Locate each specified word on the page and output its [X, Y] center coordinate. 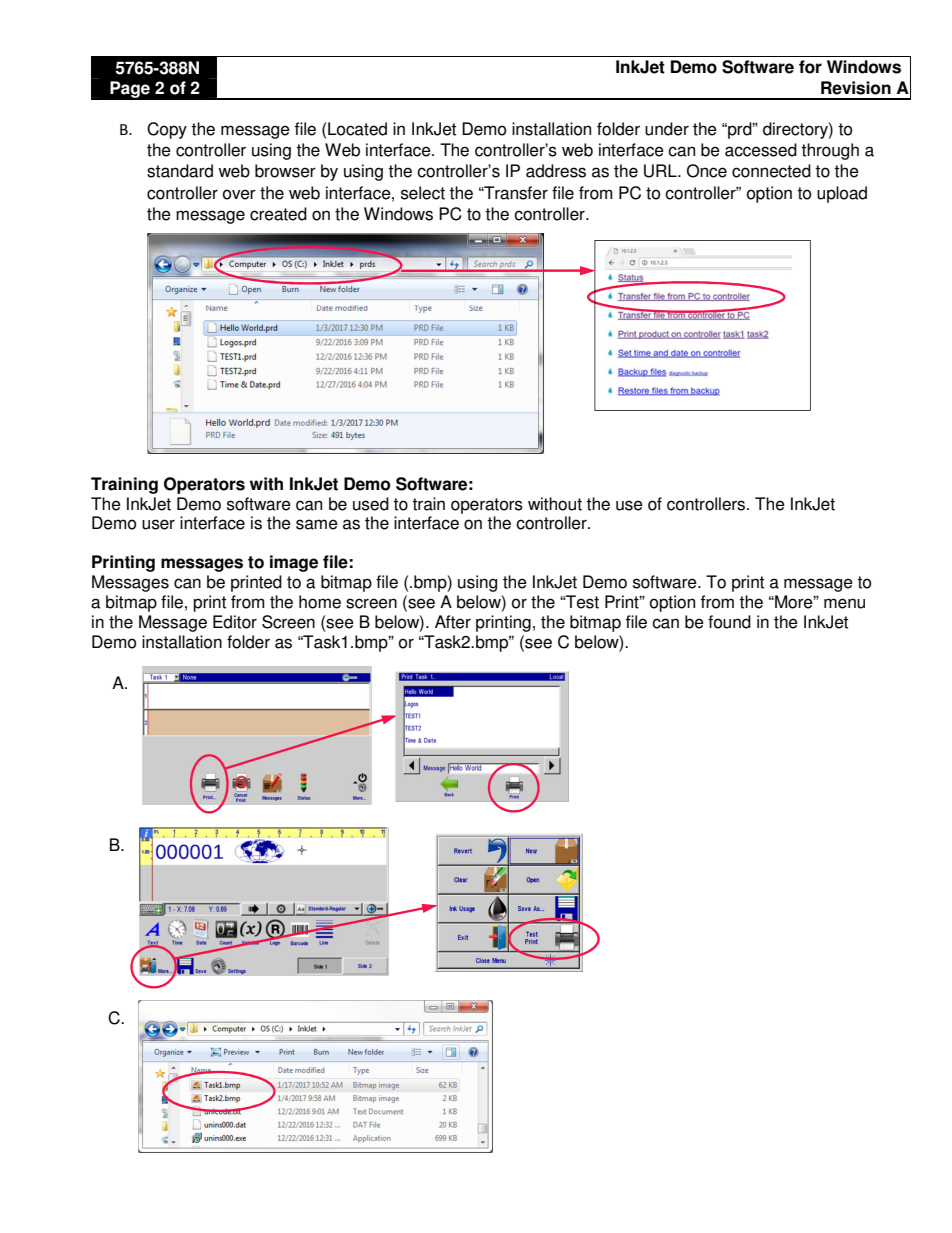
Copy [167, 130]
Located [357, 129]
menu [844, 603]
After [453, 622]
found [729, 622]
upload [842, 194]
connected [771, 171]
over [239, 194]
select [423, 193]
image [294, 563]
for [810, 67]
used [371, 504]
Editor [235, 622]
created [278, 214]
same [317, 524]
